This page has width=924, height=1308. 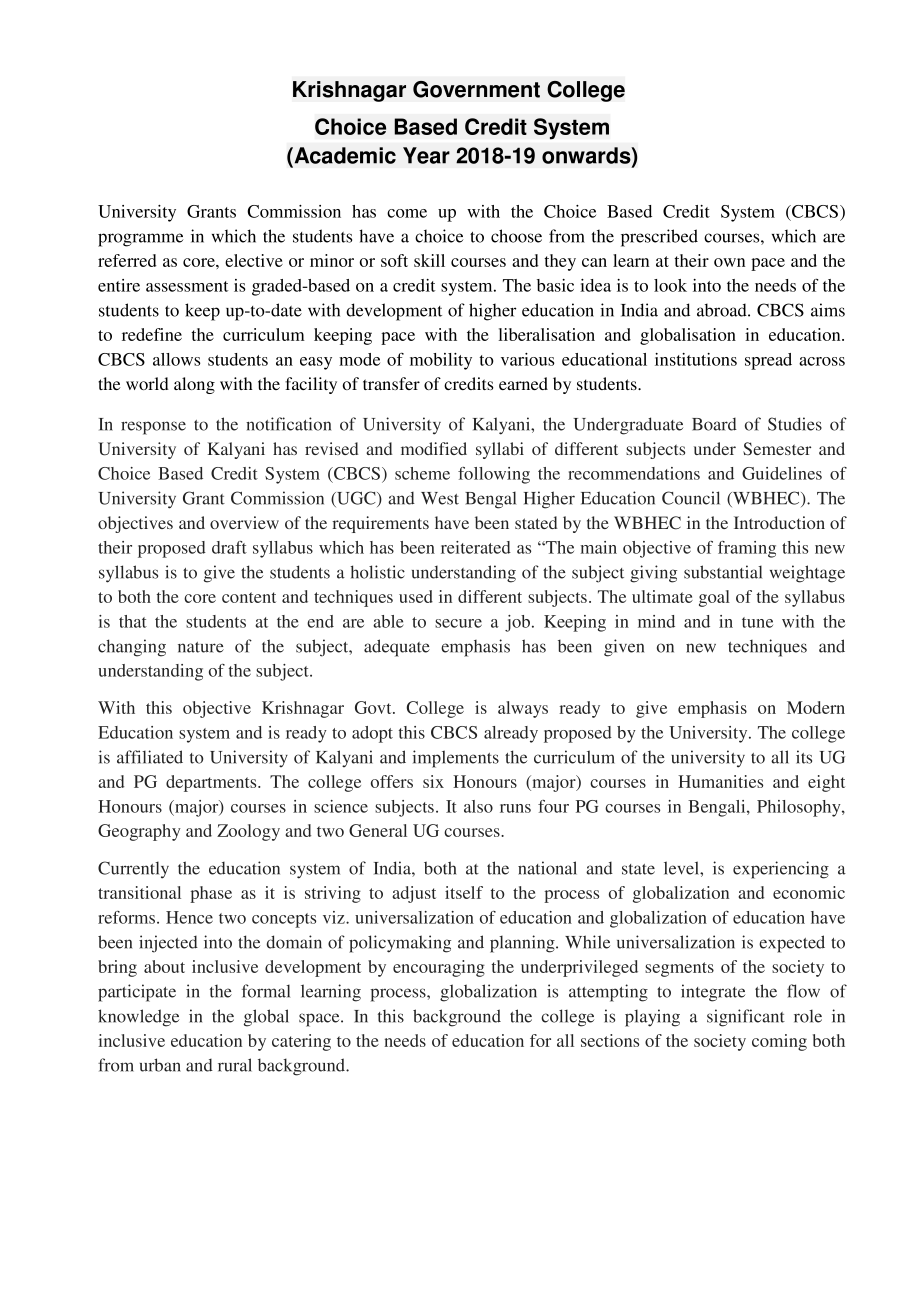 What do you see at coordinates (746, 1018) in the page?
I see `significant` at bounding box center [746, 1018].
